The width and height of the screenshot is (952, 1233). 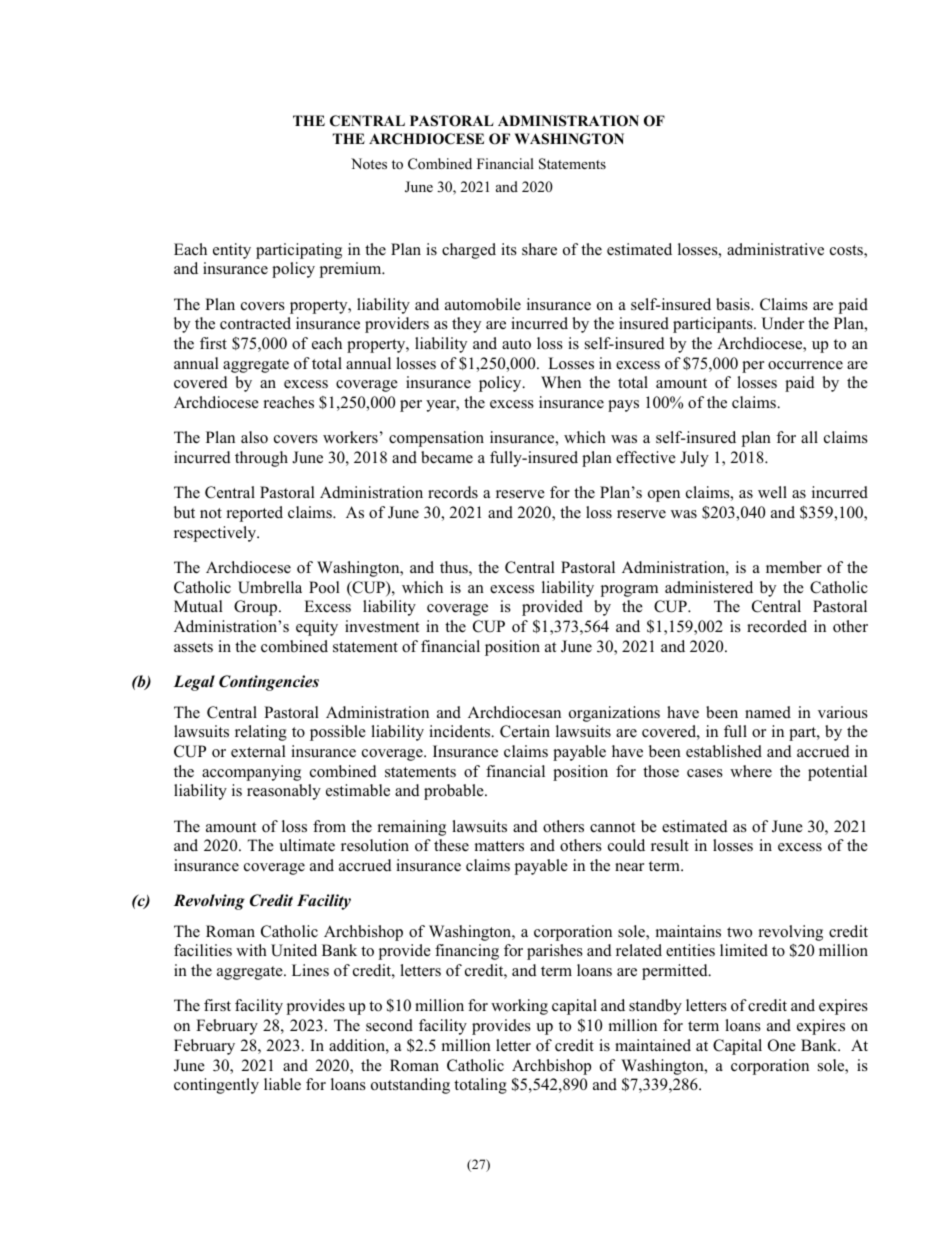 I want to click on administrative, so click(x=775, y=249).
